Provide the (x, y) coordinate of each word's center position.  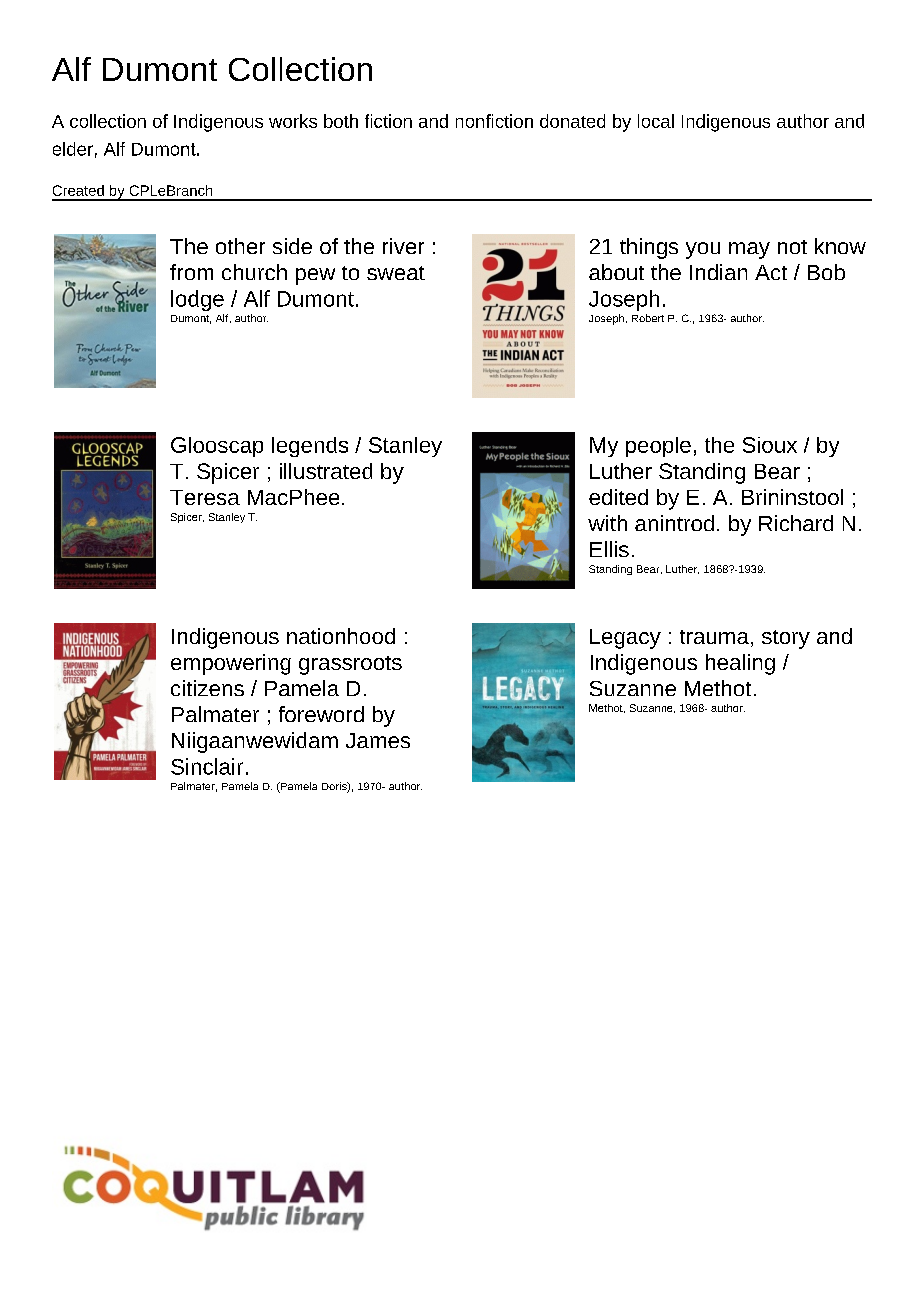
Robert (648, 318)
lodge (197, 300)
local (656, 121)
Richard (796, 523)
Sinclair (207, 766)
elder (73, 149)
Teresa (205, 497)
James (378, 740)
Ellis (609, 549)
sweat (396, 273)
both (341, 121)
